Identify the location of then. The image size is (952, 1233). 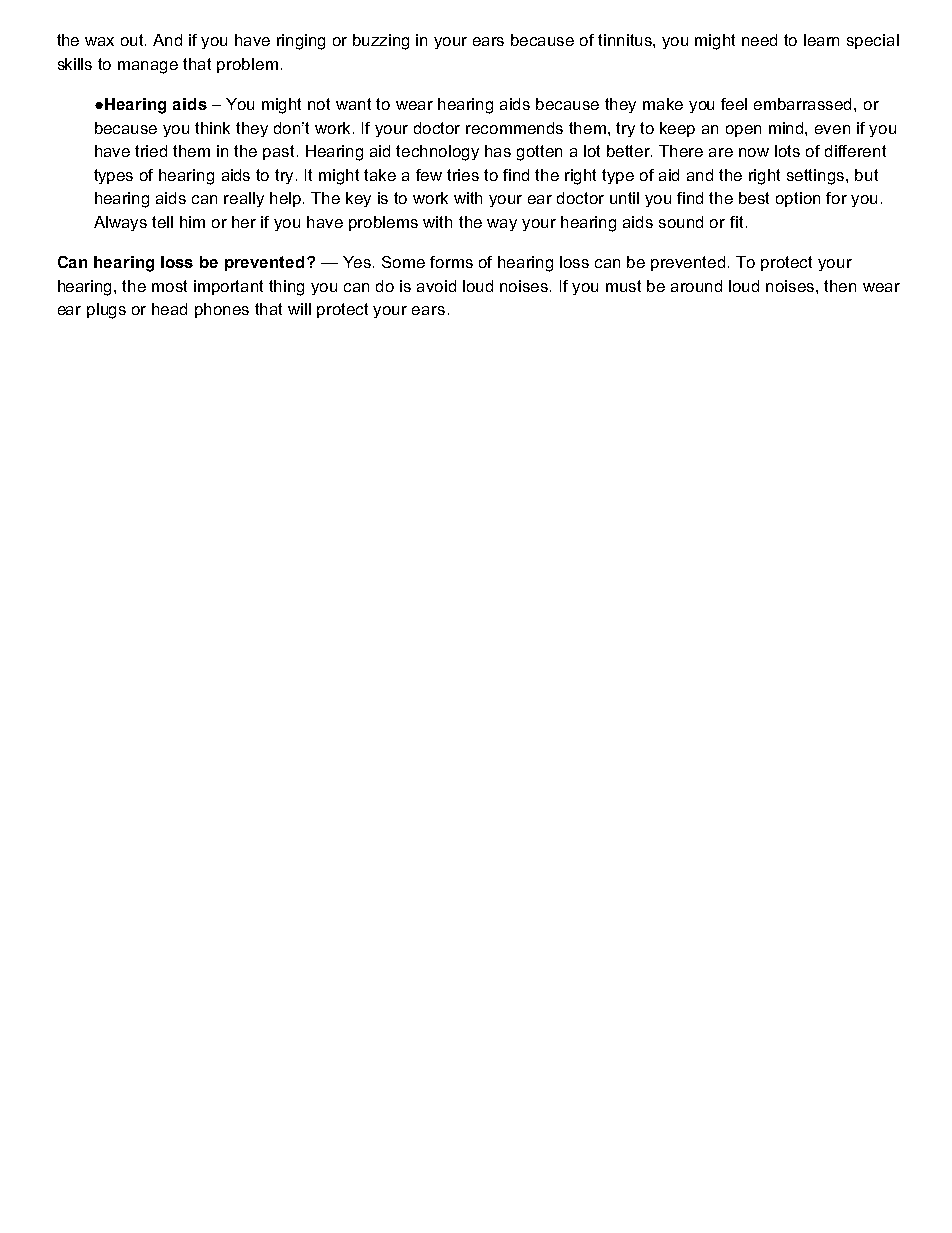
(840, 286).
